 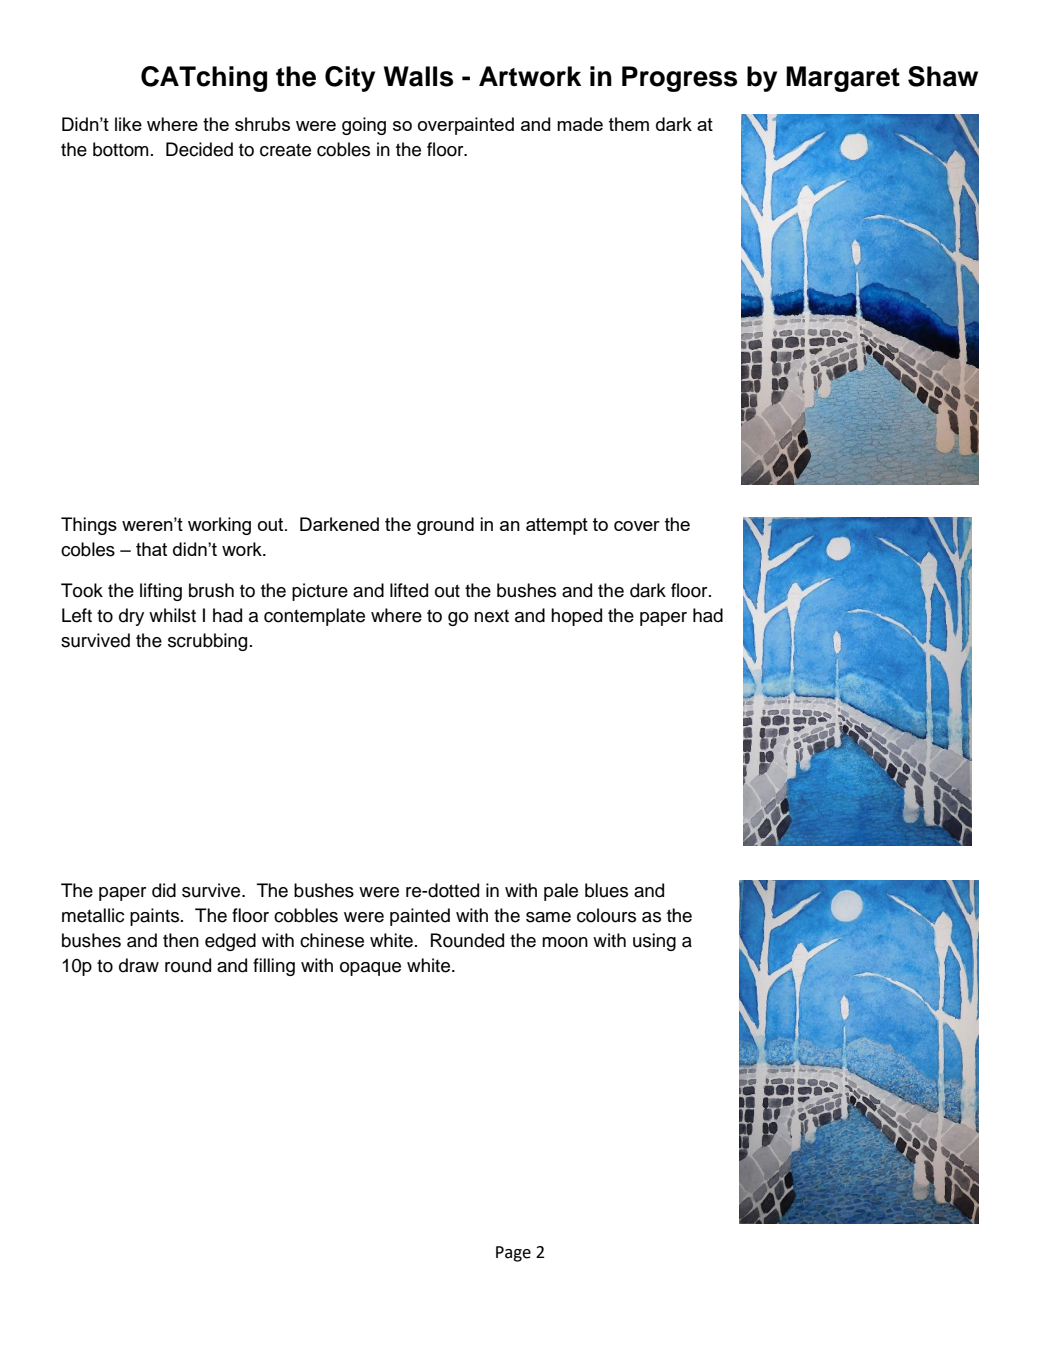 I want to click on that, so click(x=151, y=549).
